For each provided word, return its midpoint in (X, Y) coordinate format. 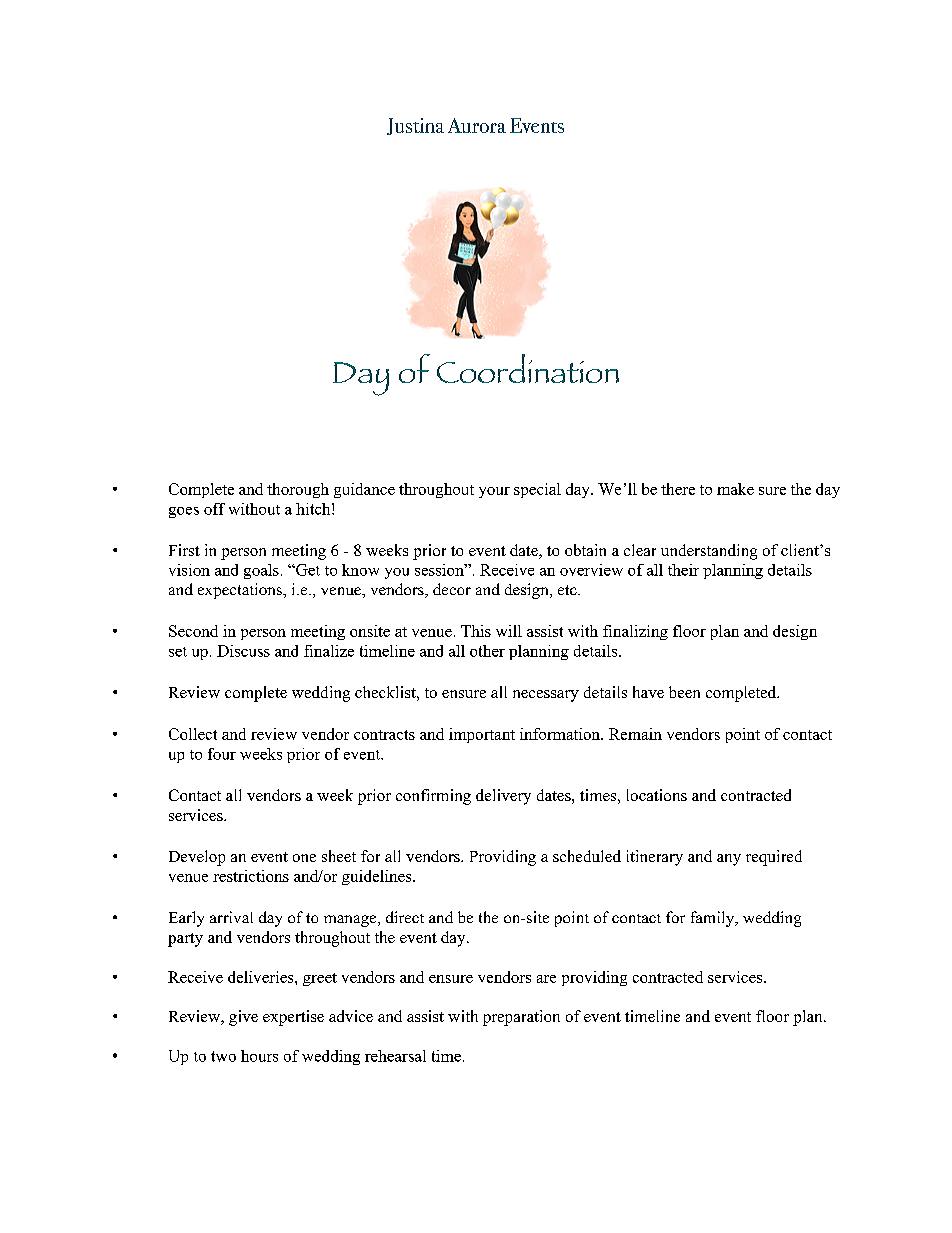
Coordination (528, 368)
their (683, 570)
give (243, 1018)
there (678, 489)
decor (452, 589)
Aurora (477, 125)
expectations (241, 591)
